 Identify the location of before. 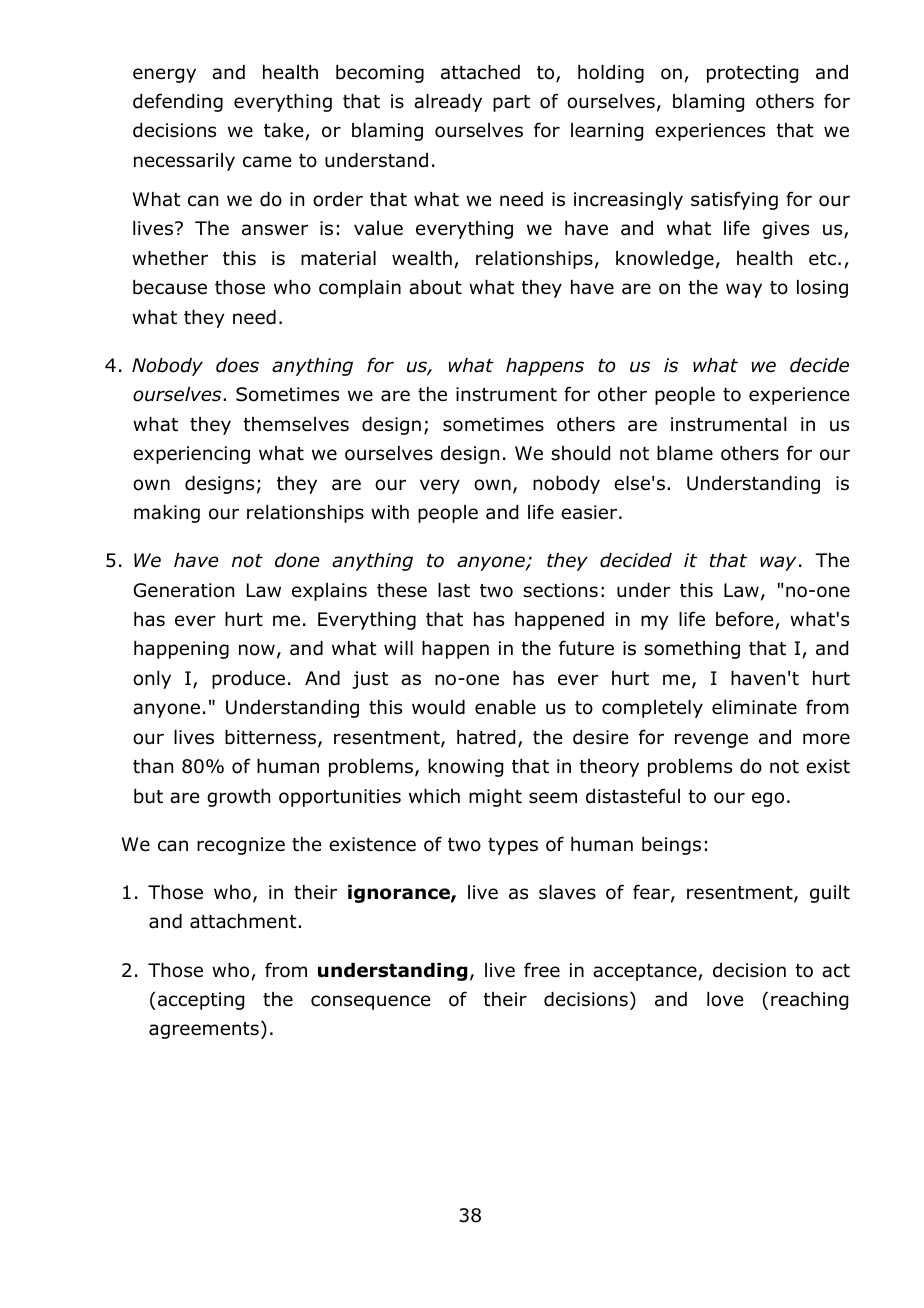
(746, 620).
